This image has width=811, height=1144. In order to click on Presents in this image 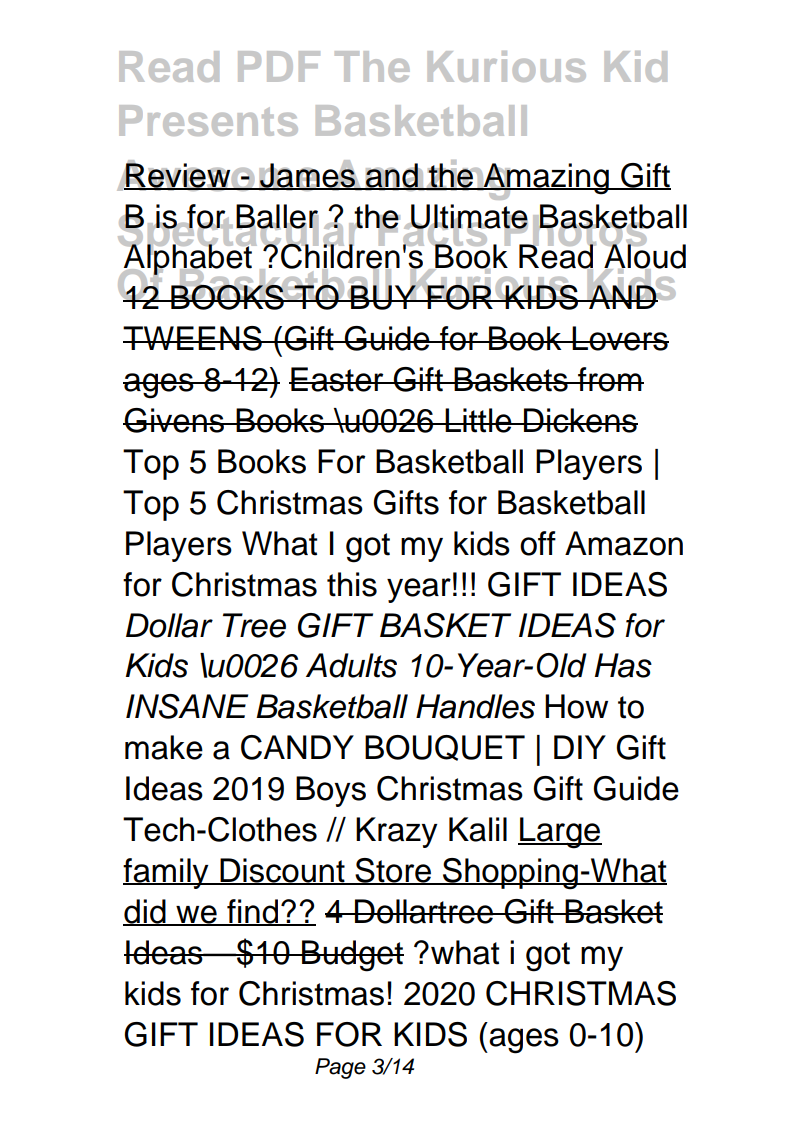, I will do `click(208, 120)`.
